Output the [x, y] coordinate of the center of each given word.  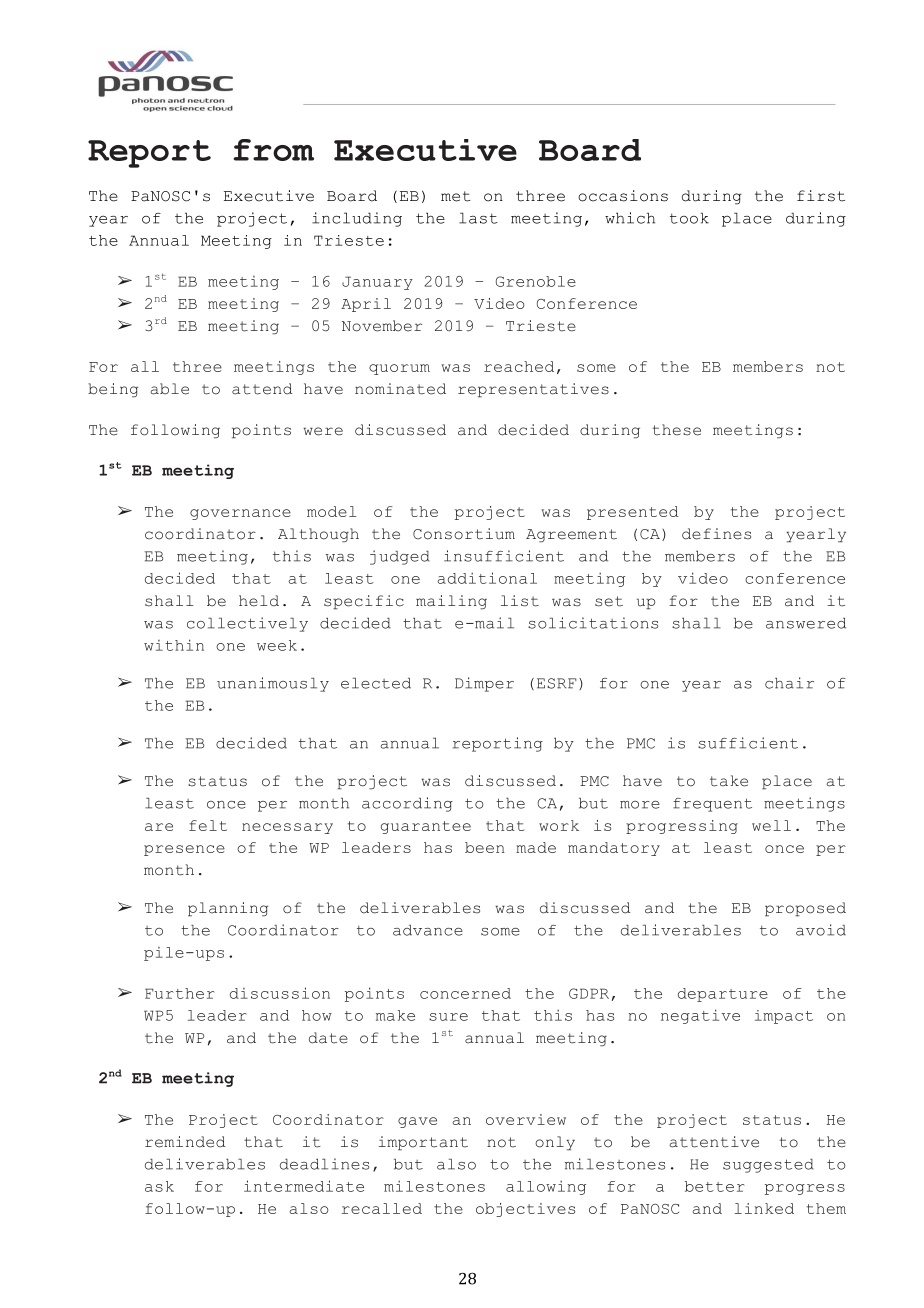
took [689, 218]
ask [159, 1186]
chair [789, 683]
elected [376, 683]
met [456, 196]
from [274, 150]
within [174, 645]
